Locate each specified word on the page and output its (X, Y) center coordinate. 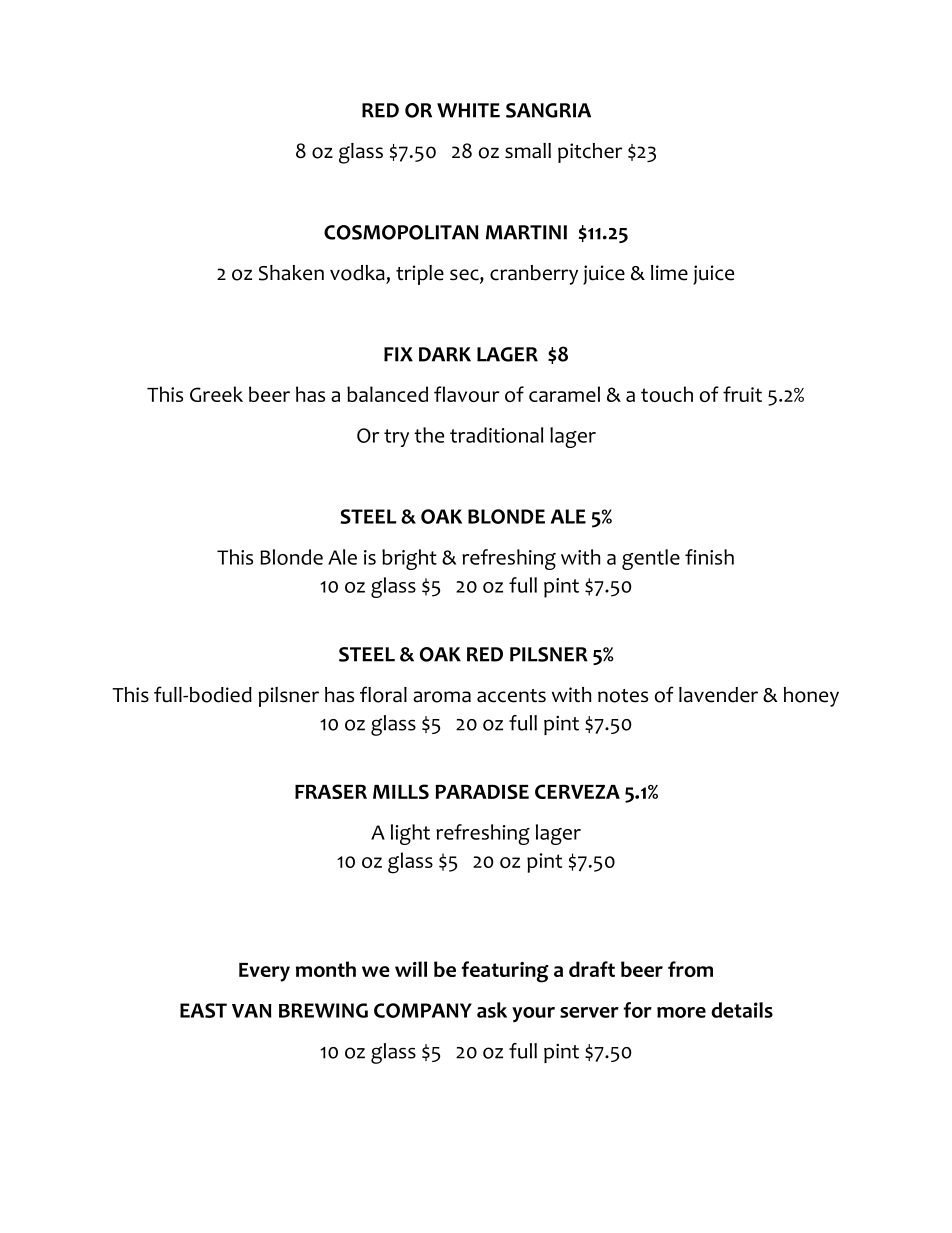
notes (623, 696)
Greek (216, 394)
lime (669, 273)
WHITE (468, 110)
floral (383, 694)
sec (465, 276)
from (690, 969)
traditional (496, 435)
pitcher (590, 153)
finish (709, 557)
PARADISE (482, 791)
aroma (442, 697)
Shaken (291, 273)
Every (264, 972)
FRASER (331, 791)
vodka (357, 273)
